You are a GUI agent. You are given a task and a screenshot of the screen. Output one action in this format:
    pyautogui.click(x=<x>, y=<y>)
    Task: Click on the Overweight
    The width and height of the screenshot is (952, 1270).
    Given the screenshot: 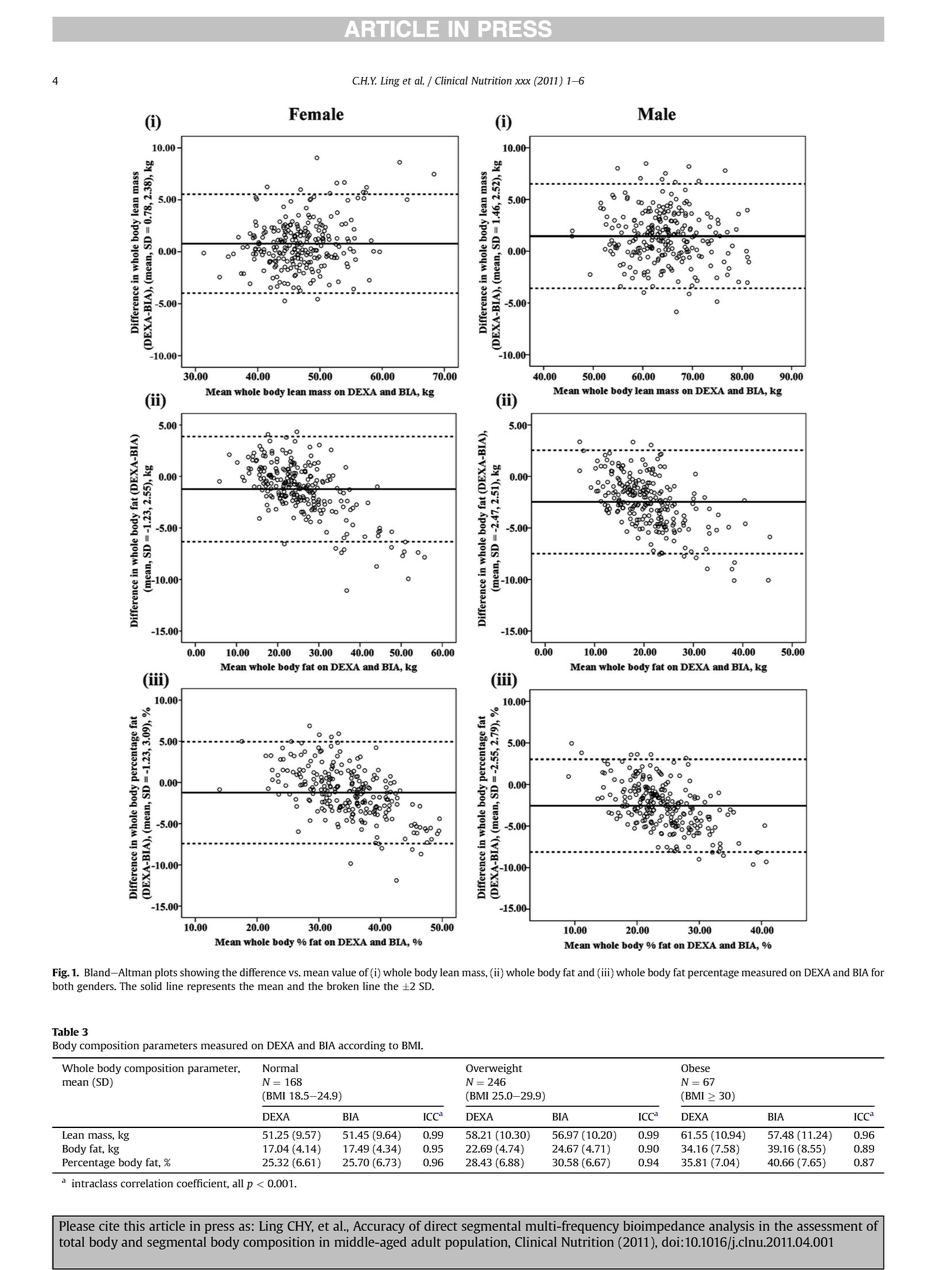 What is the action you would take?
    pyautogui.click(x=494, y=1069)
